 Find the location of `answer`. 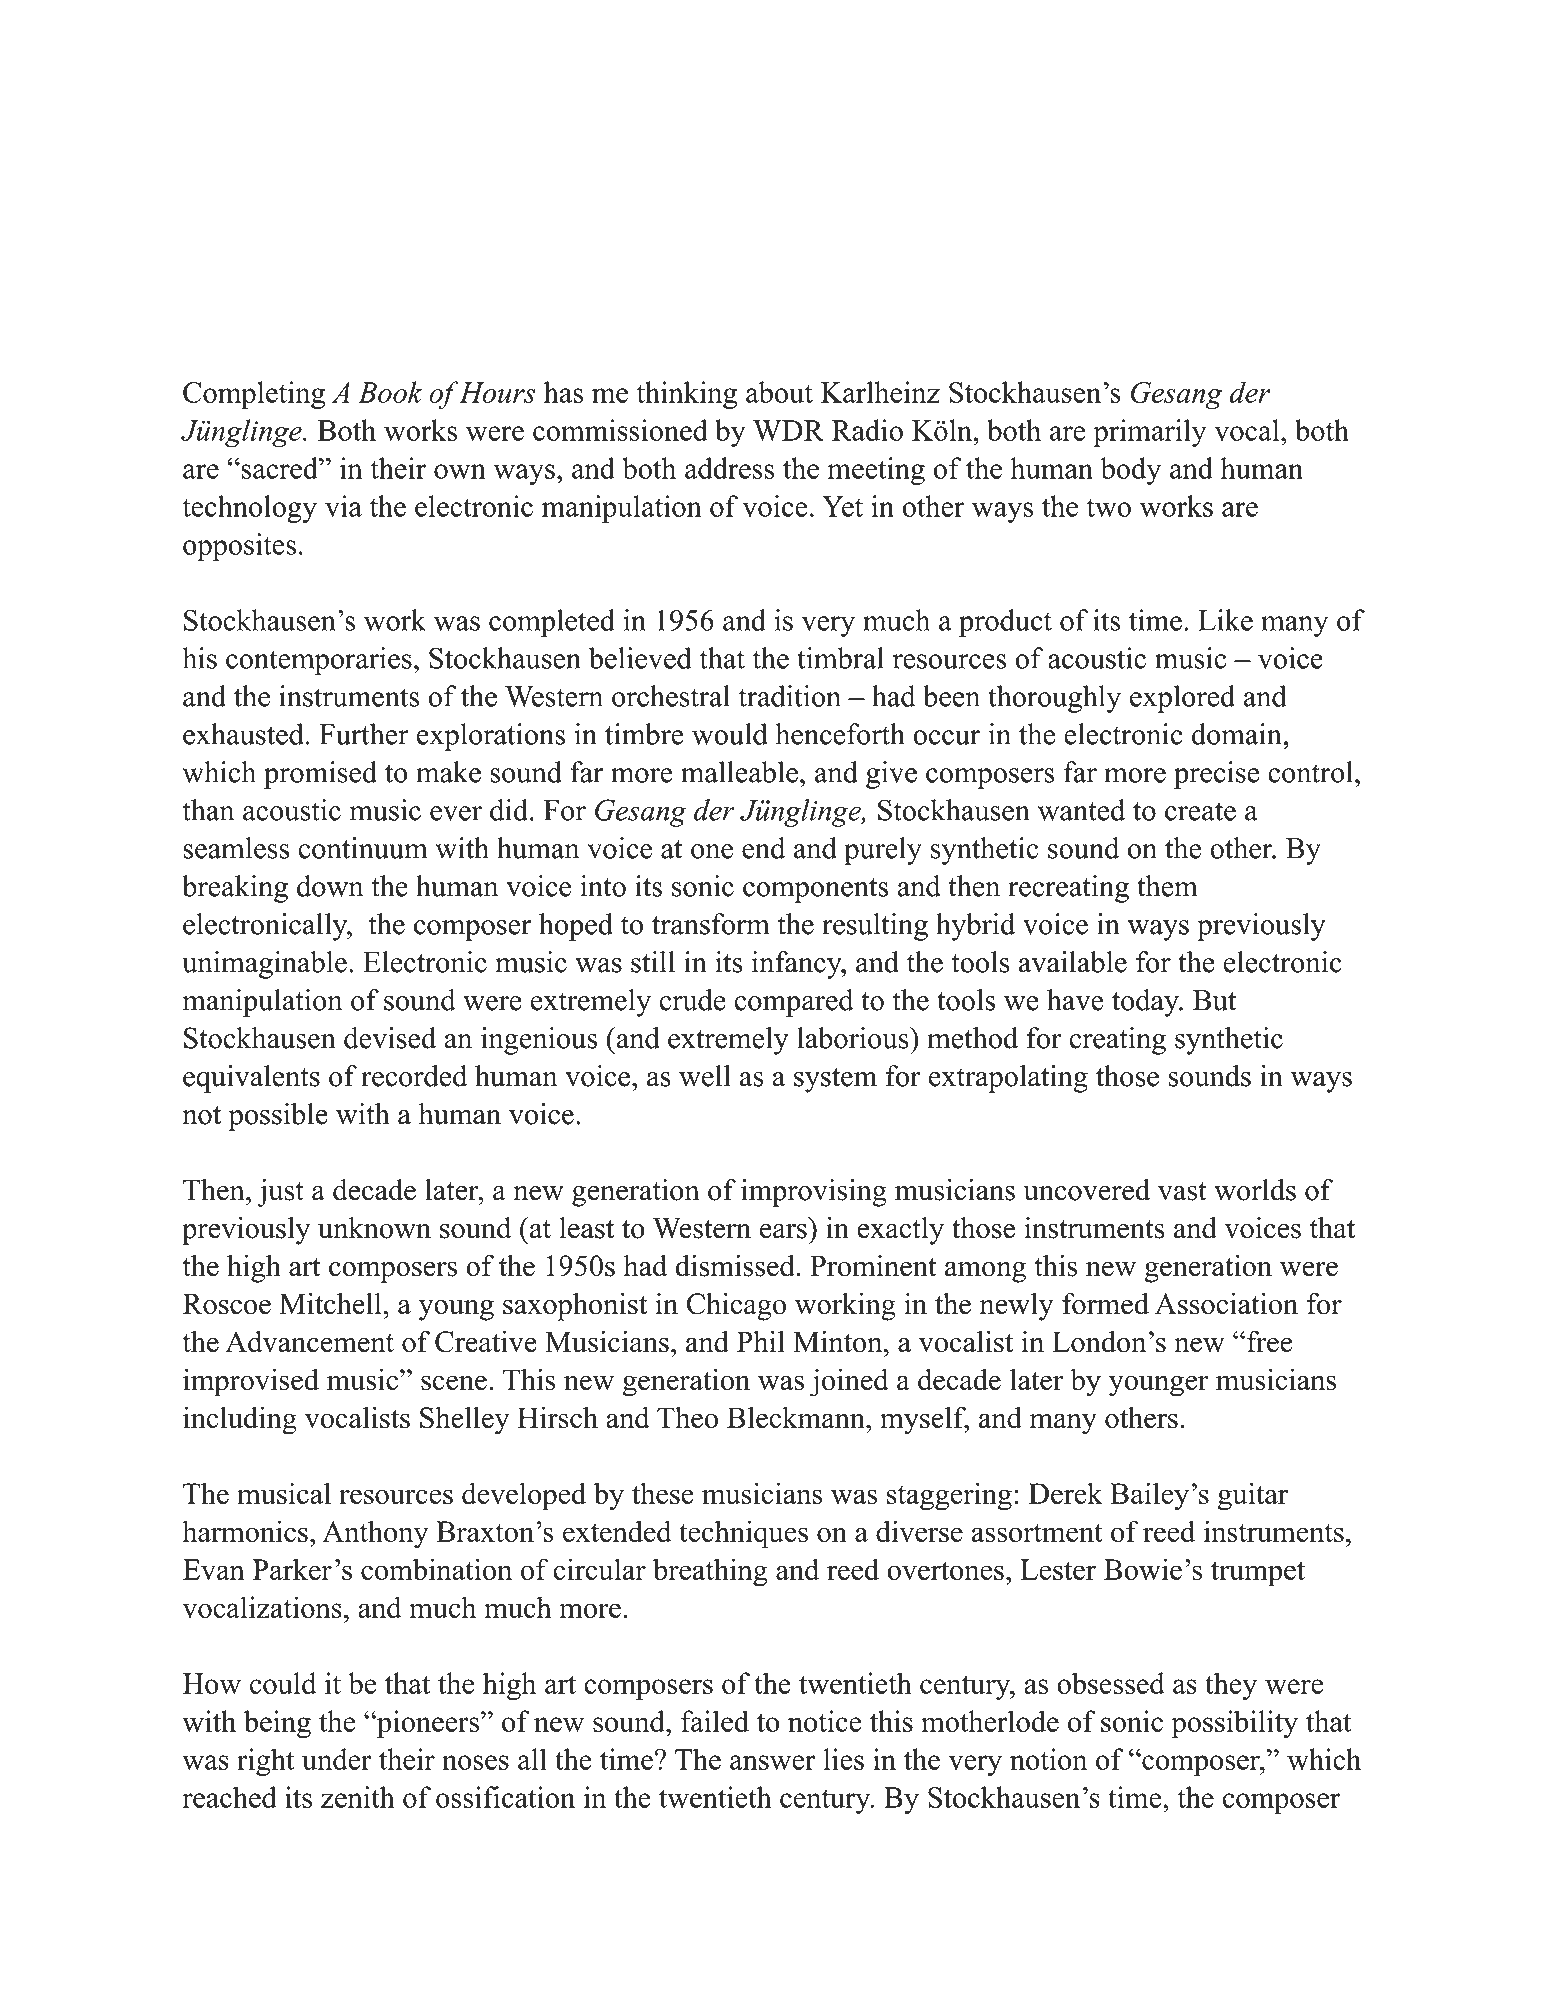

answer is located at coordinates (773, 1762).
